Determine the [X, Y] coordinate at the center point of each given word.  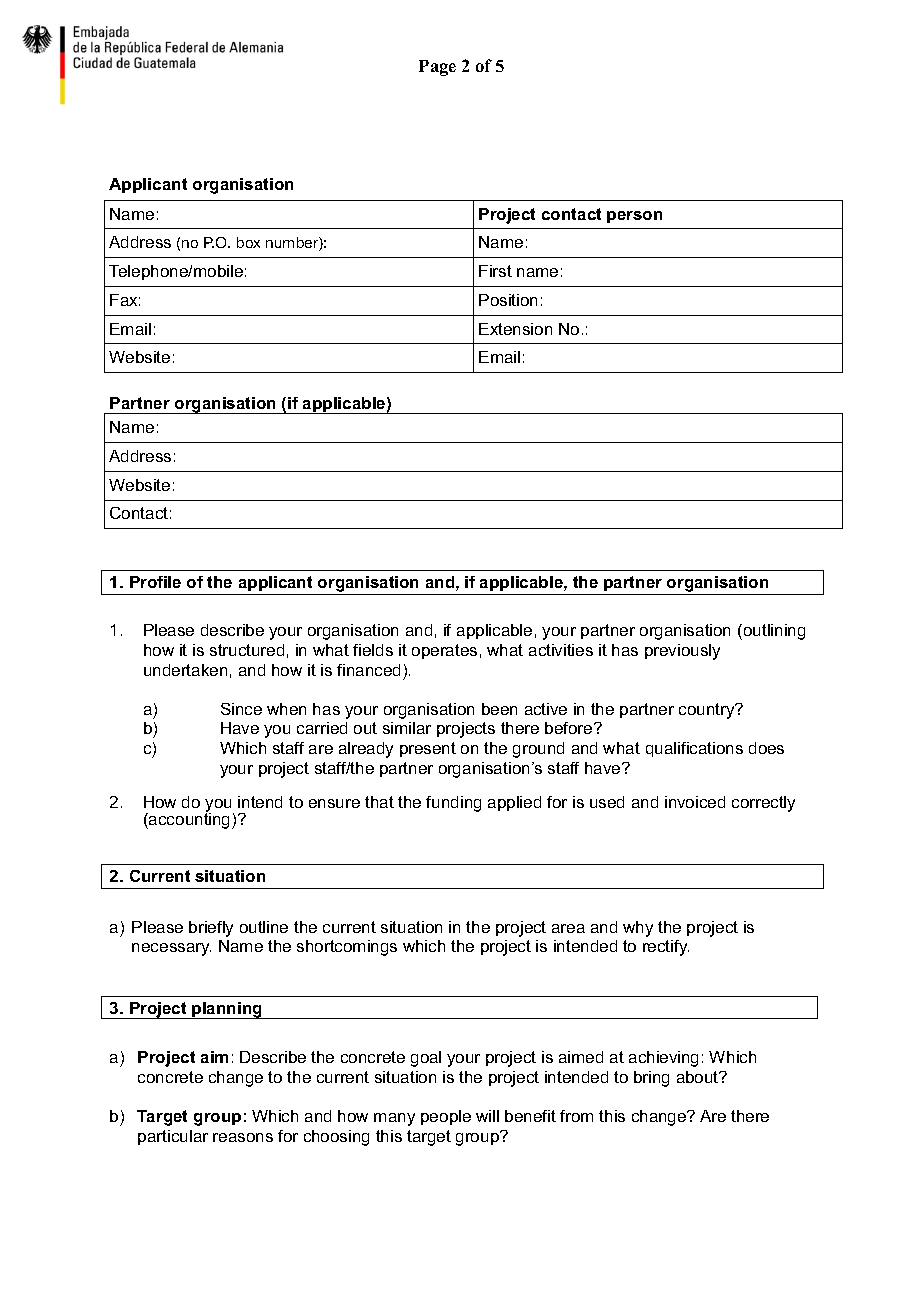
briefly [211, 929]
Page [437, 68]
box [248, 242]
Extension [515, 329]
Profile [155, 582]
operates [444, 651]
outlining [773, 632]
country [708, 711]
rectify [666, 948]
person [634, 217]
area [568, 928]
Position [508, 300]
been [499, 709]
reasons [243, 1137]
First [495, 271]
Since [241, 709]
